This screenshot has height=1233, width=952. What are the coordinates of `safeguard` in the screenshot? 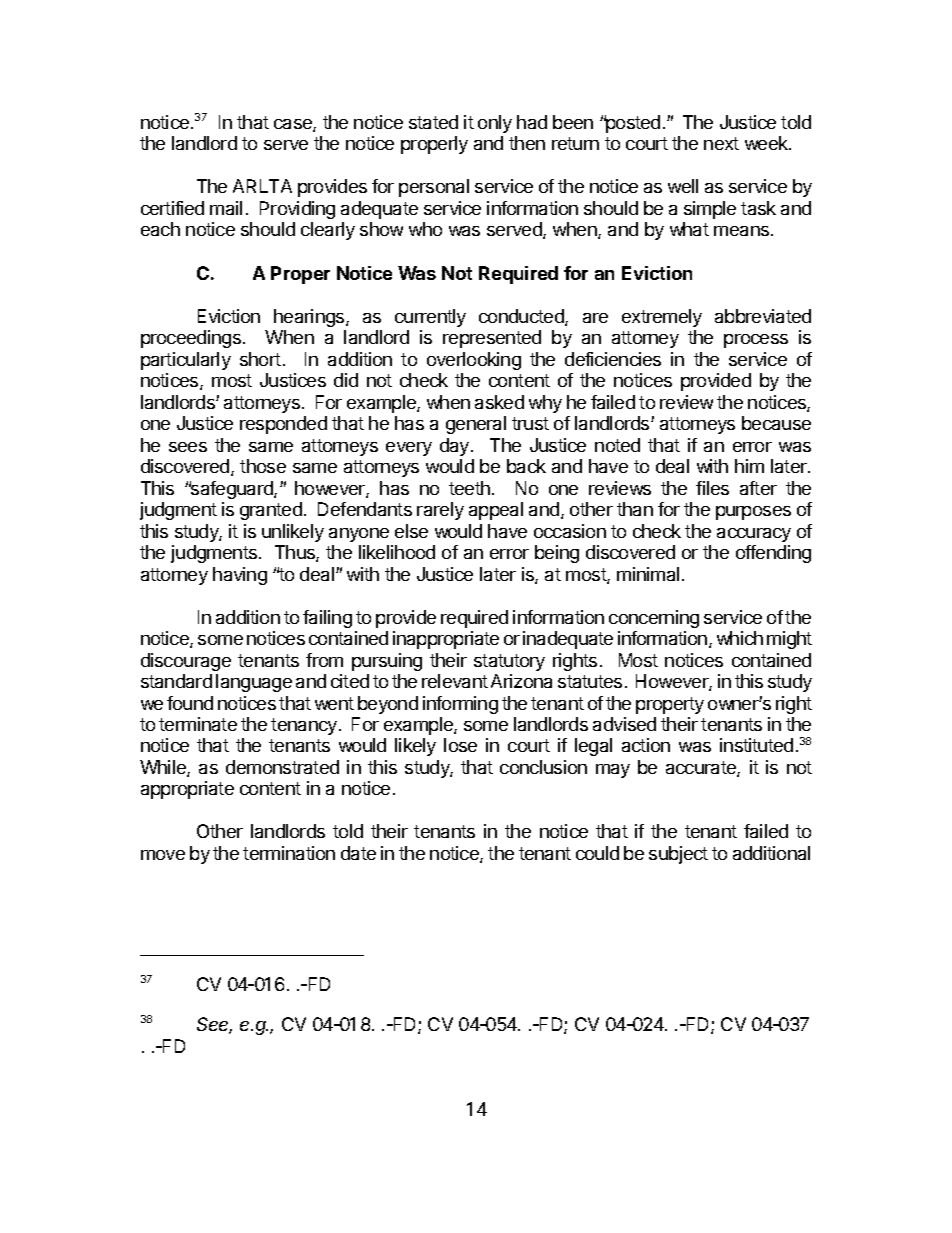 It's located at (232, 490).
